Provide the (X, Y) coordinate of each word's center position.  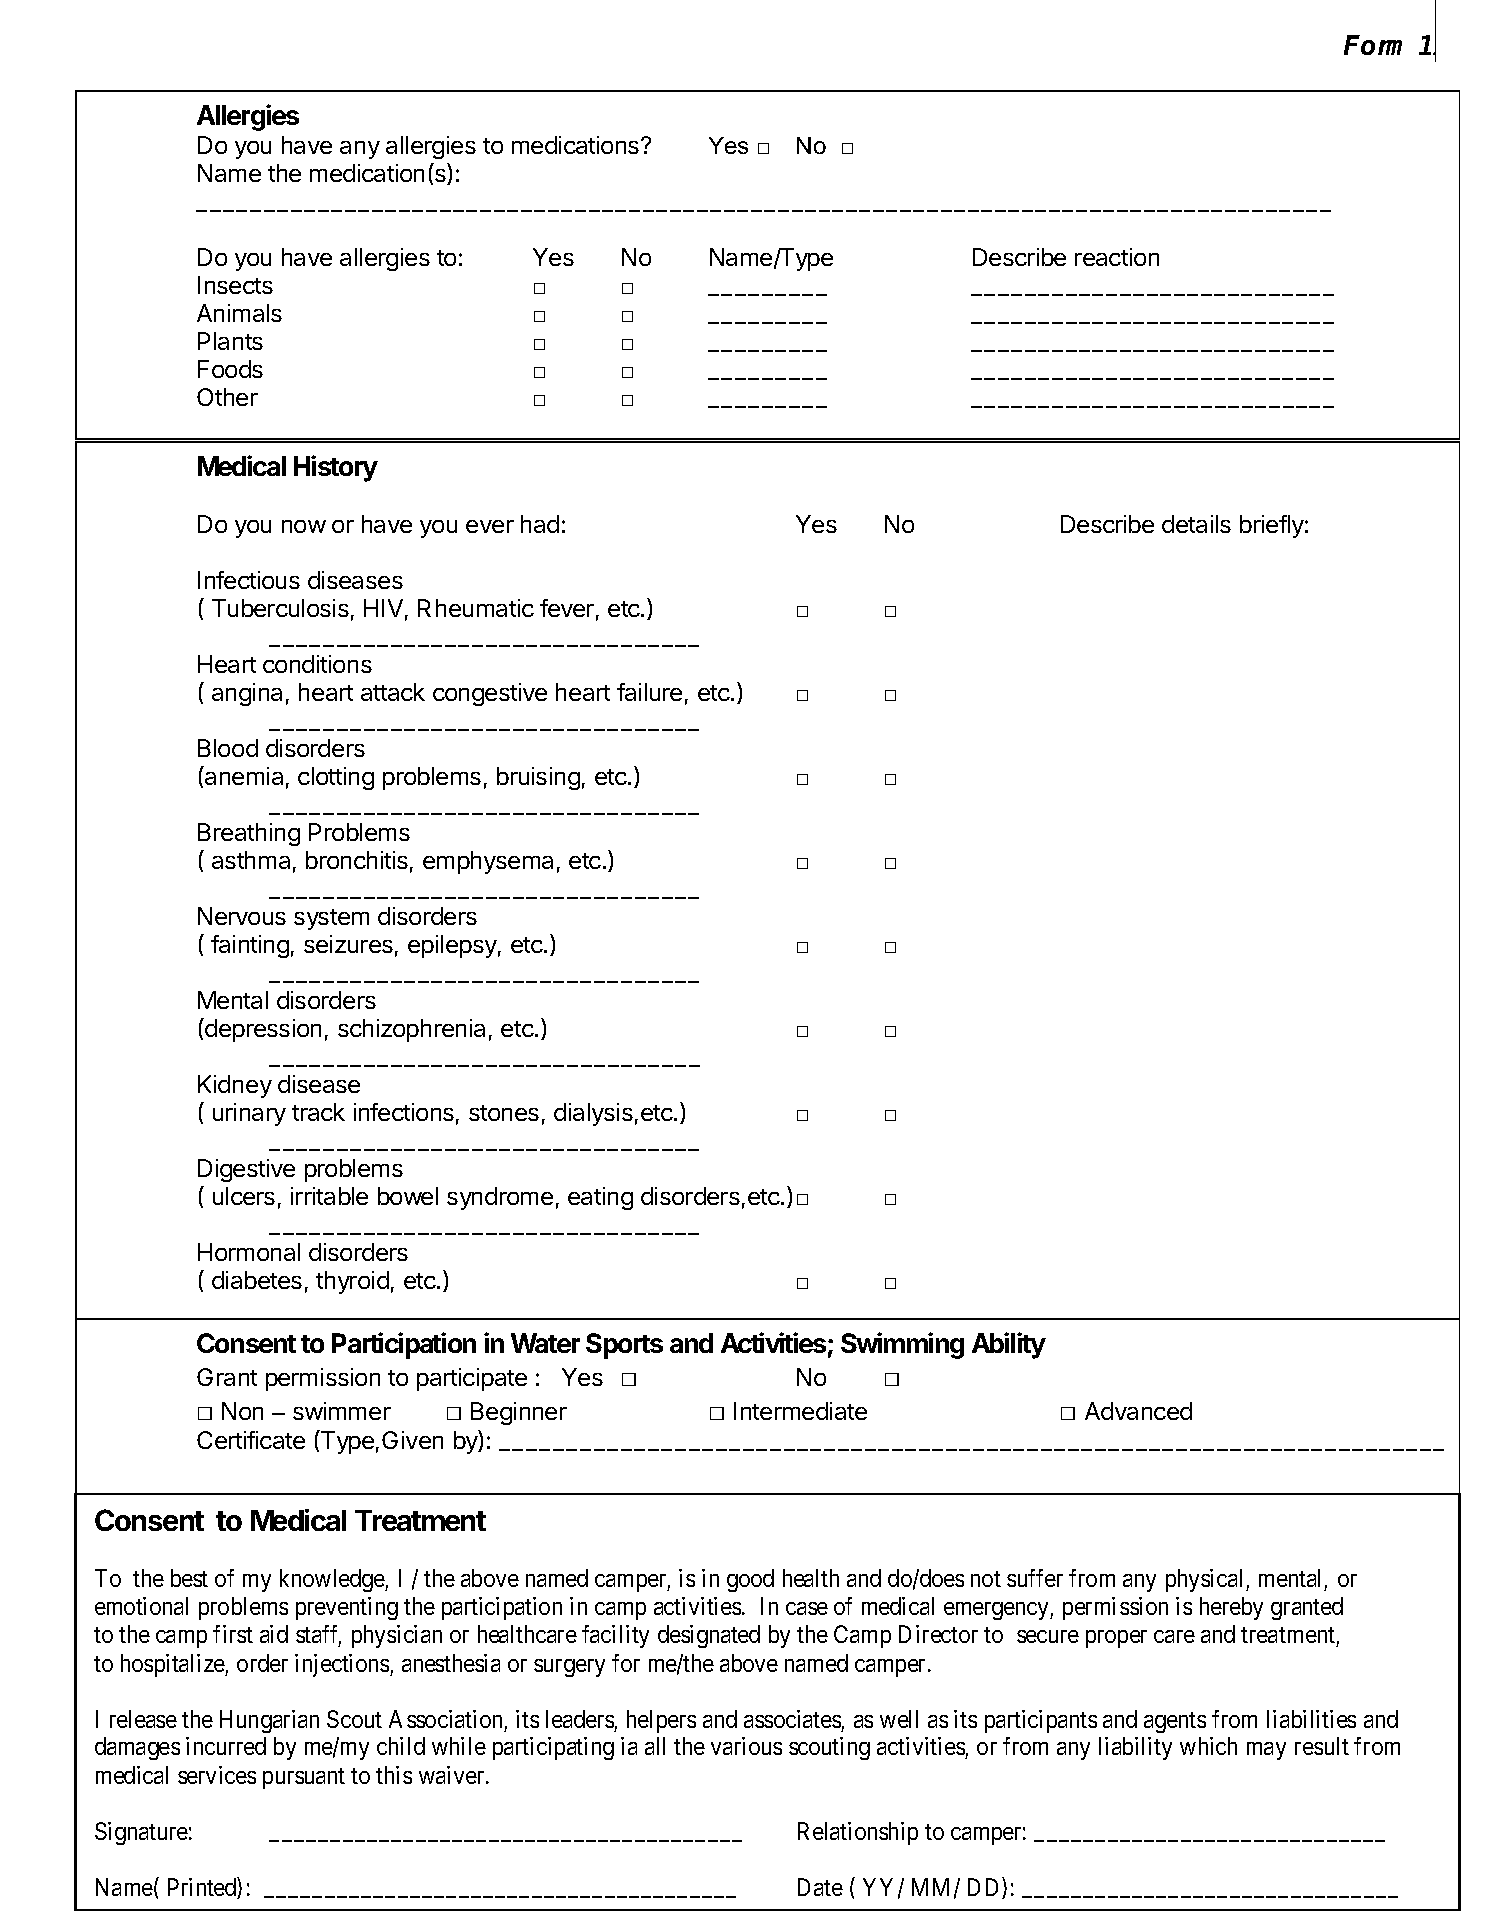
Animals (239, 313)
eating (600, 1198)
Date (820, 1887)
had (540, 524)
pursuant (304, 1778)
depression (262, 1030)
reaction (1117, 257)
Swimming (902, 1345)
